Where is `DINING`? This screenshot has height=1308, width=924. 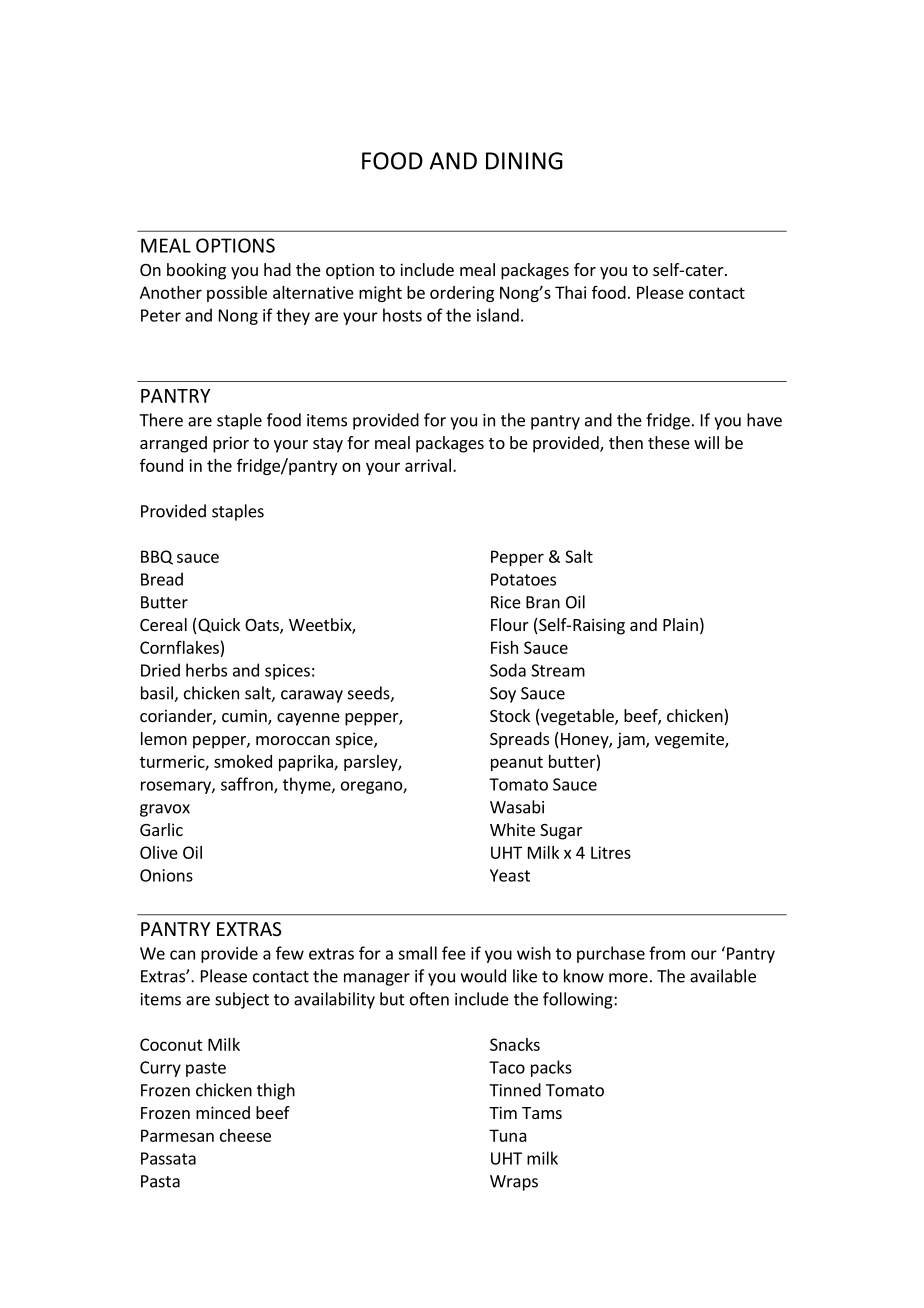 DINING is located at coordinates (524, 161).
